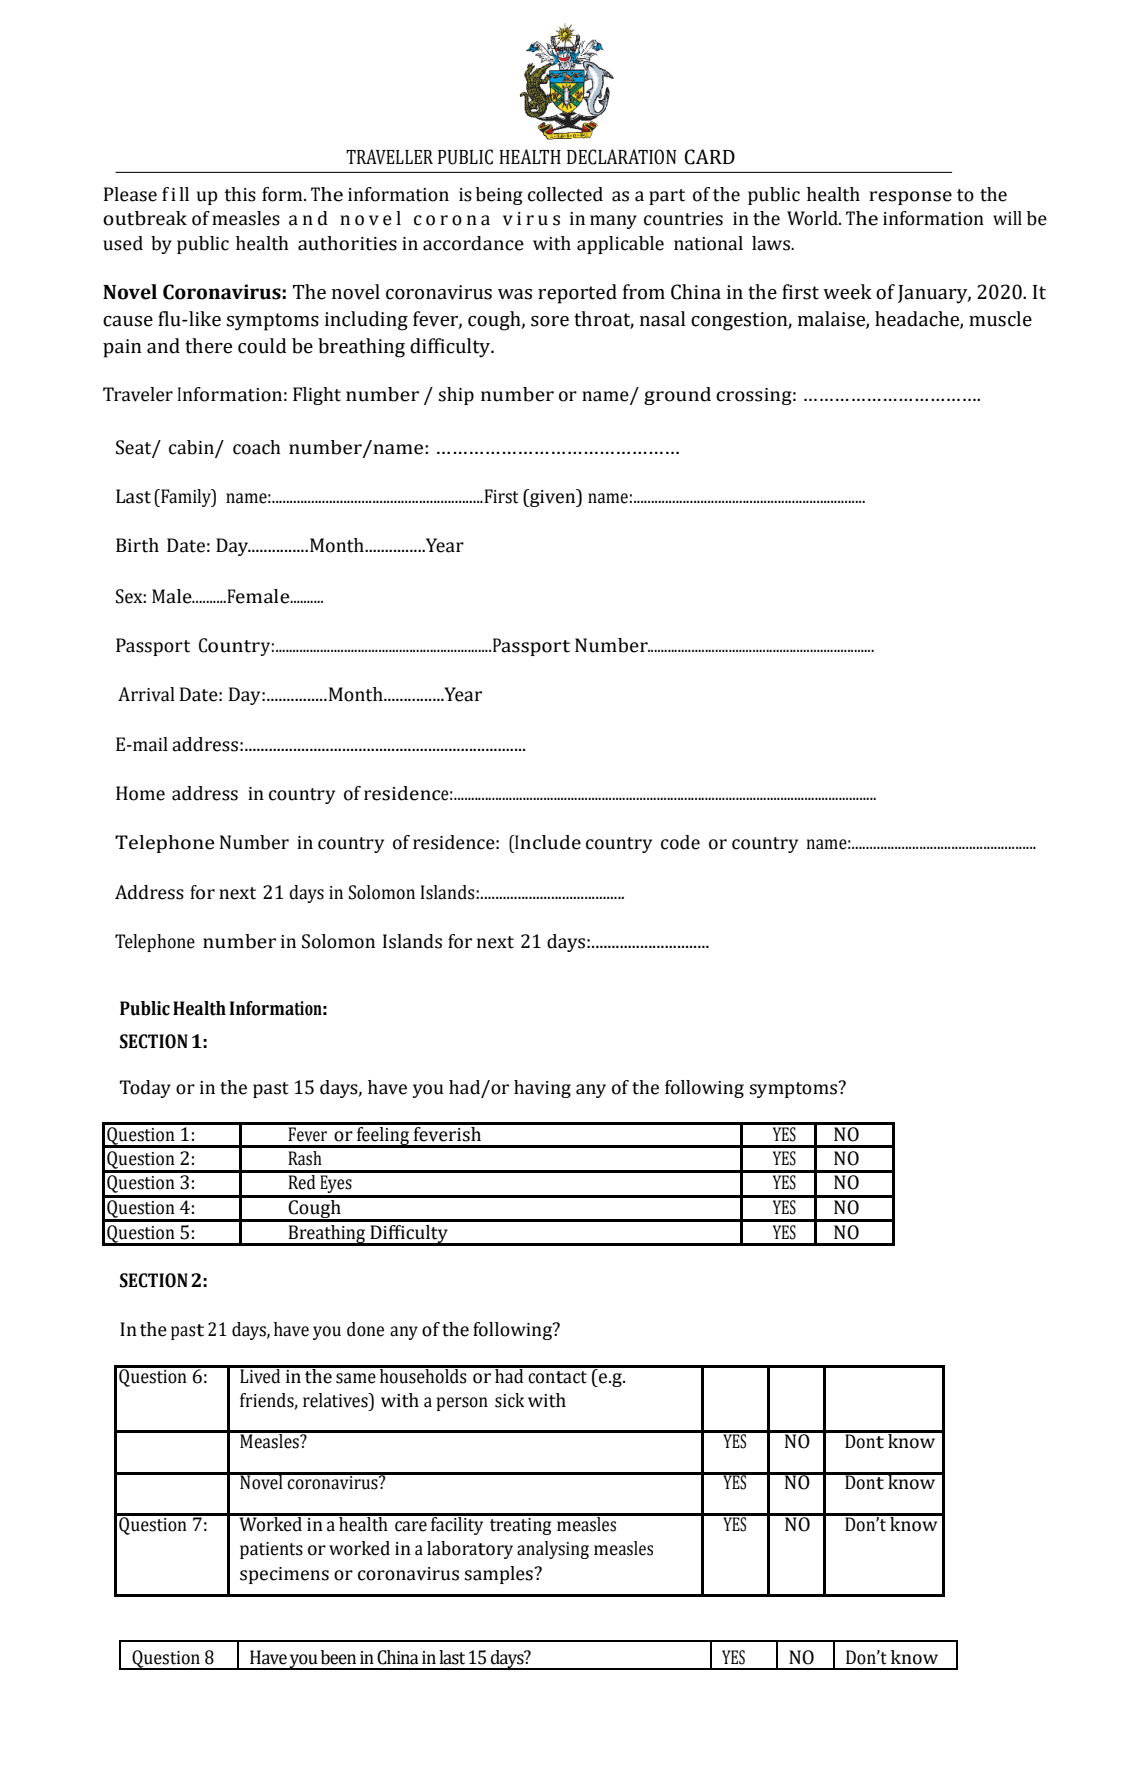 The width and height of the screenshot is (1133, 1770). What do you see at coordinates (910, 198) in the screenshot?
I see `response` at bounding box center [910, 198].
